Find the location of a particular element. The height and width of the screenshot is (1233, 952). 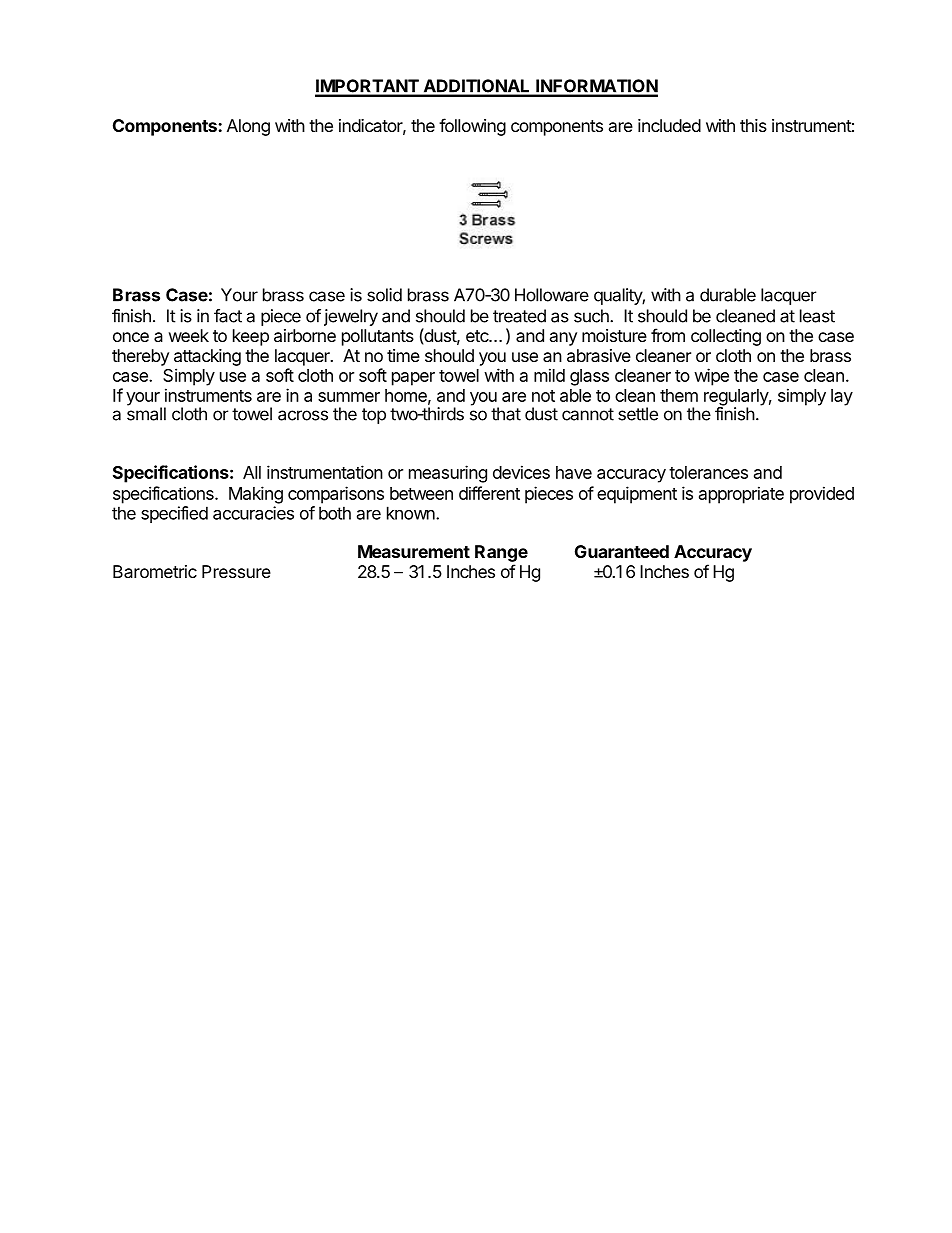

etc is located at coordinates (478, 336).
